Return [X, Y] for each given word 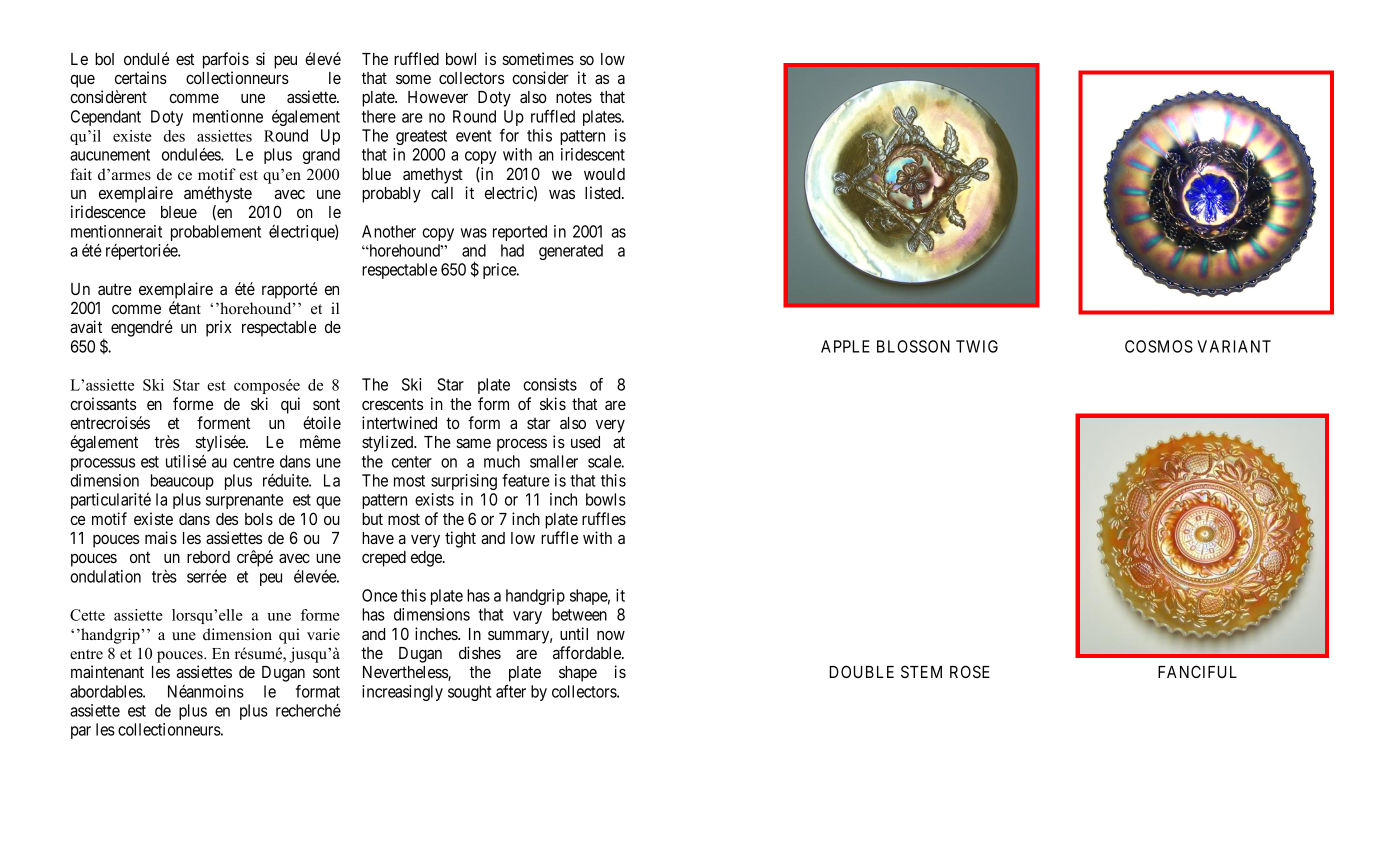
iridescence [108, 211]
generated [571, 252]
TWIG [977, 346]
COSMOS [1159, 346]
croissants [103, 403]
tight [460, 539]
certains [141, 77]
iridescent [593, 154]
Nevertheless [406, 673]
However [438, 97]
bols [259, 519]
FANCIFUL [1197, 671]
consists [550, 384]
